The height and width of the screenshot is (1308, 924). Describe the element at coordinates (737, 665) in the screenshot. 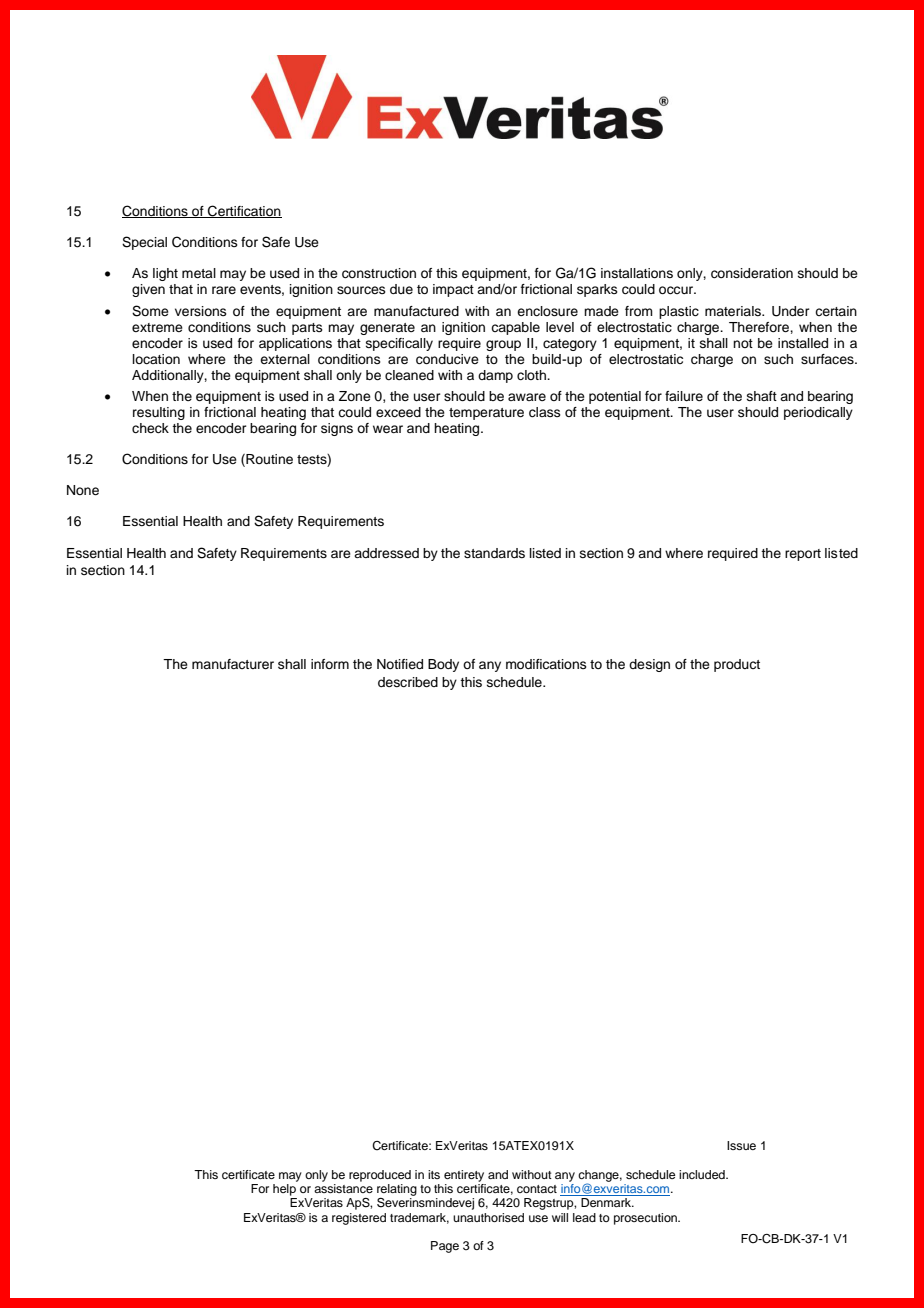

I see `product` at that location.
